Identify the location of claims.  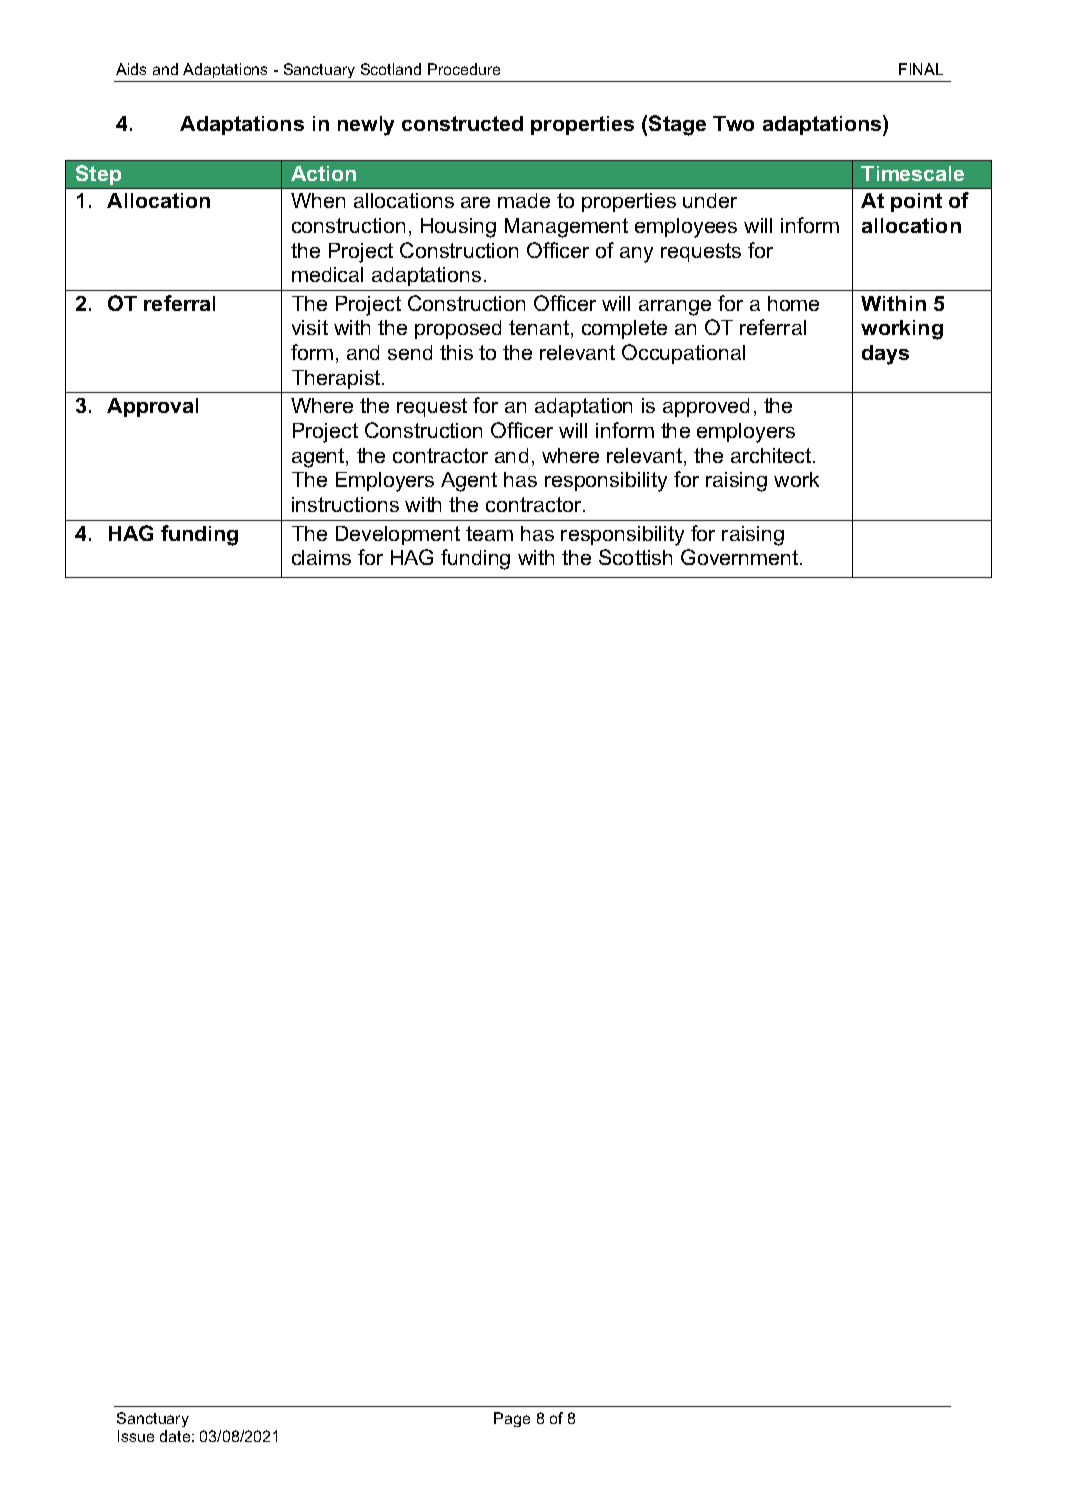
(321, 557).
